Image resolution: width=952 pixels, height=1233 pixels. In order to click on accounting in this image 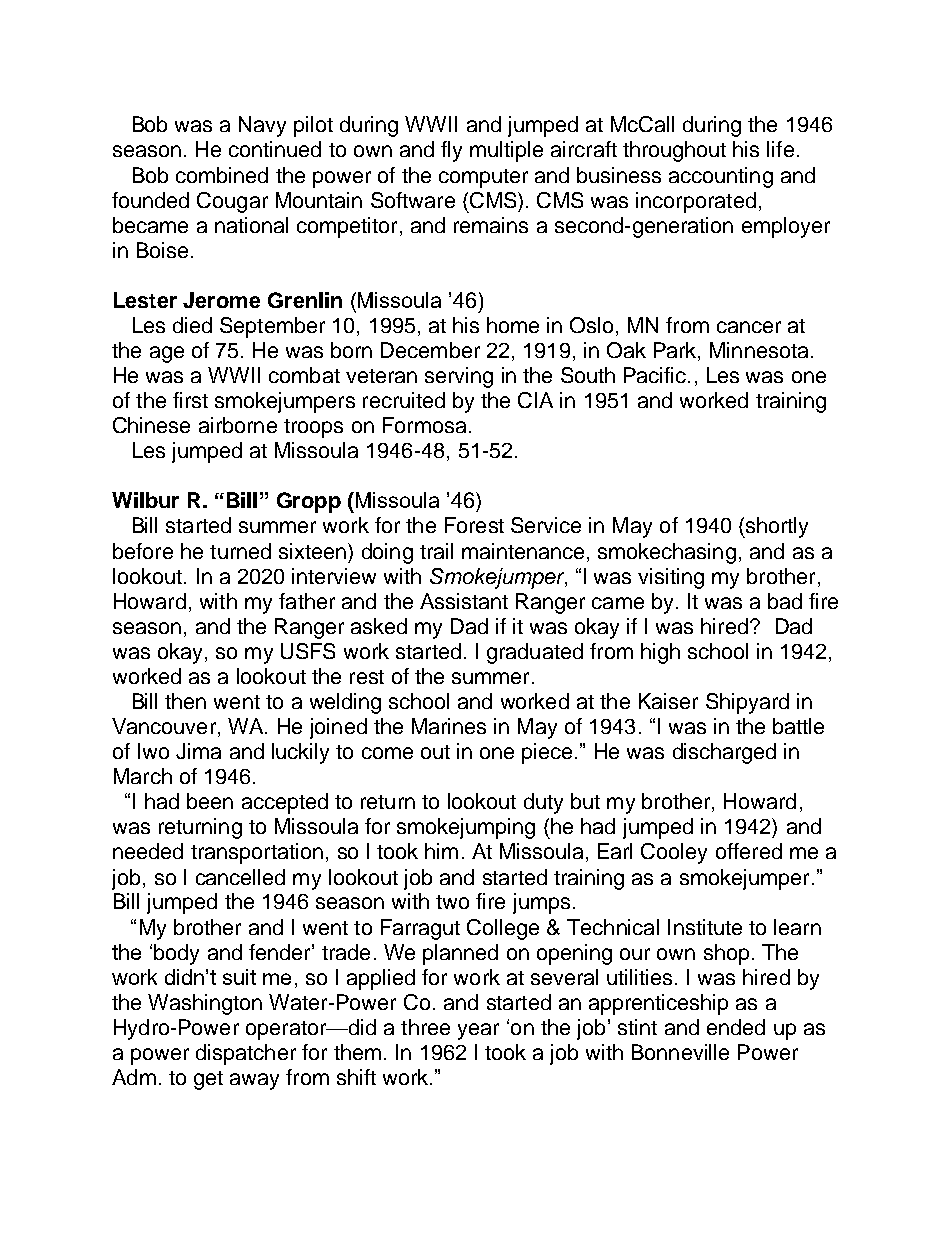, I will do `click(721, 177)`.
